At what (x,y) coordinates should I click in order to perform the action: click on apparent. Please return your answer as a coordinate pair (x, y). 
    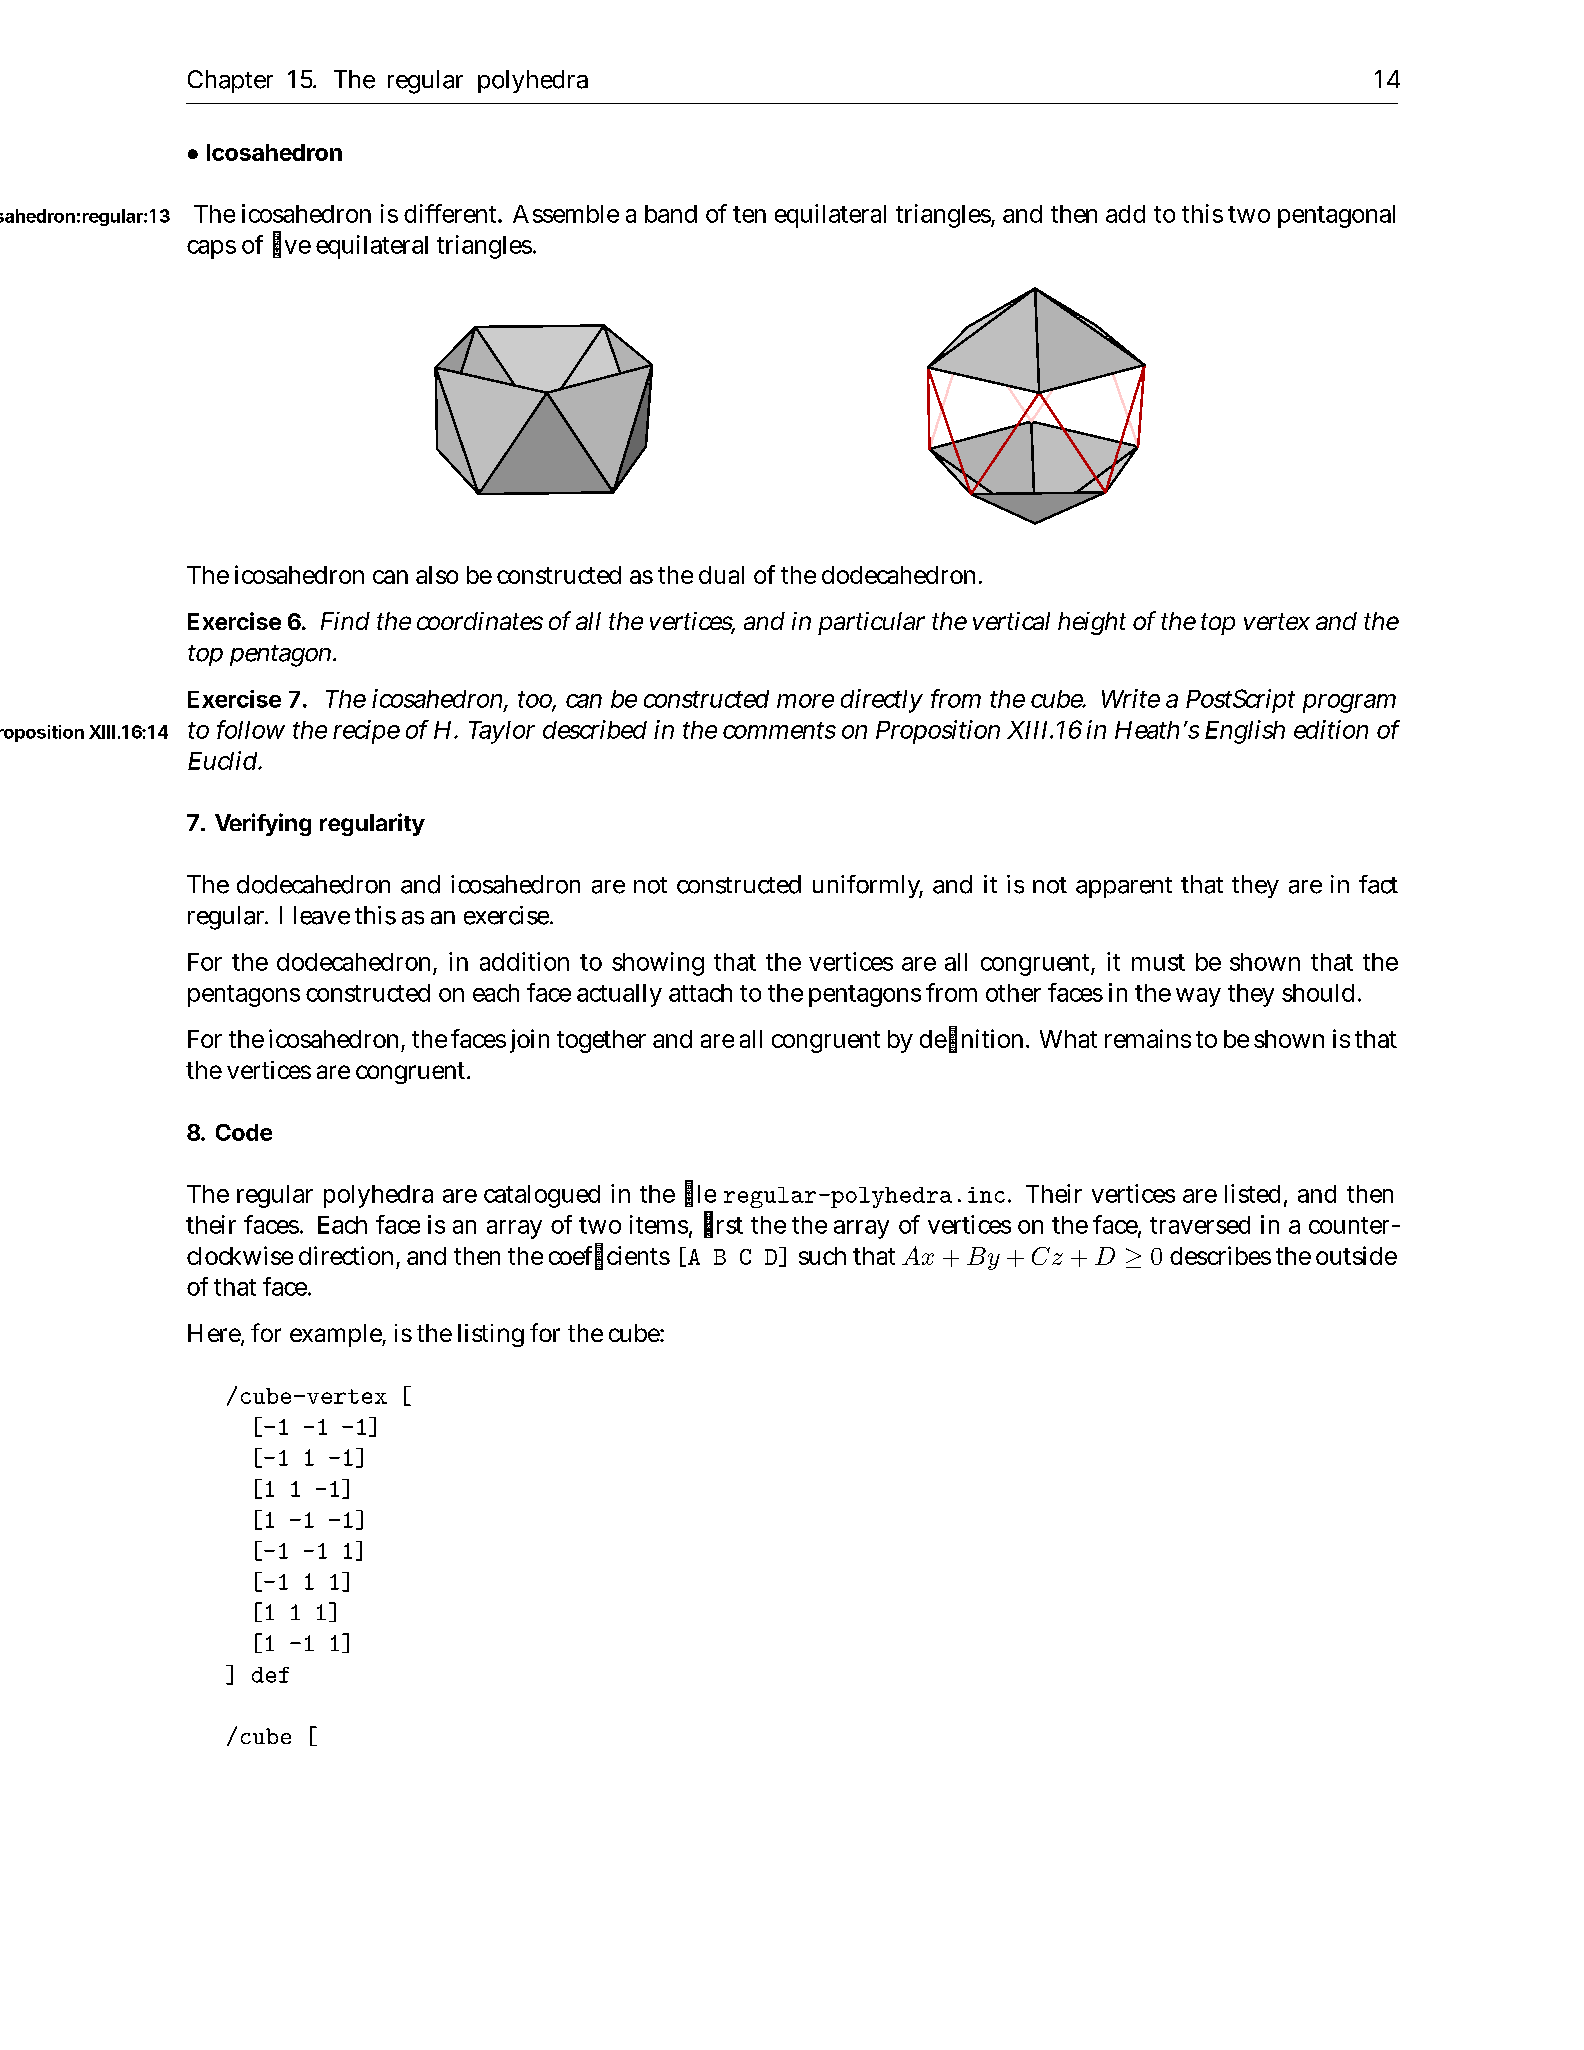
    Looking at the image, I should click on (1124, 887).
